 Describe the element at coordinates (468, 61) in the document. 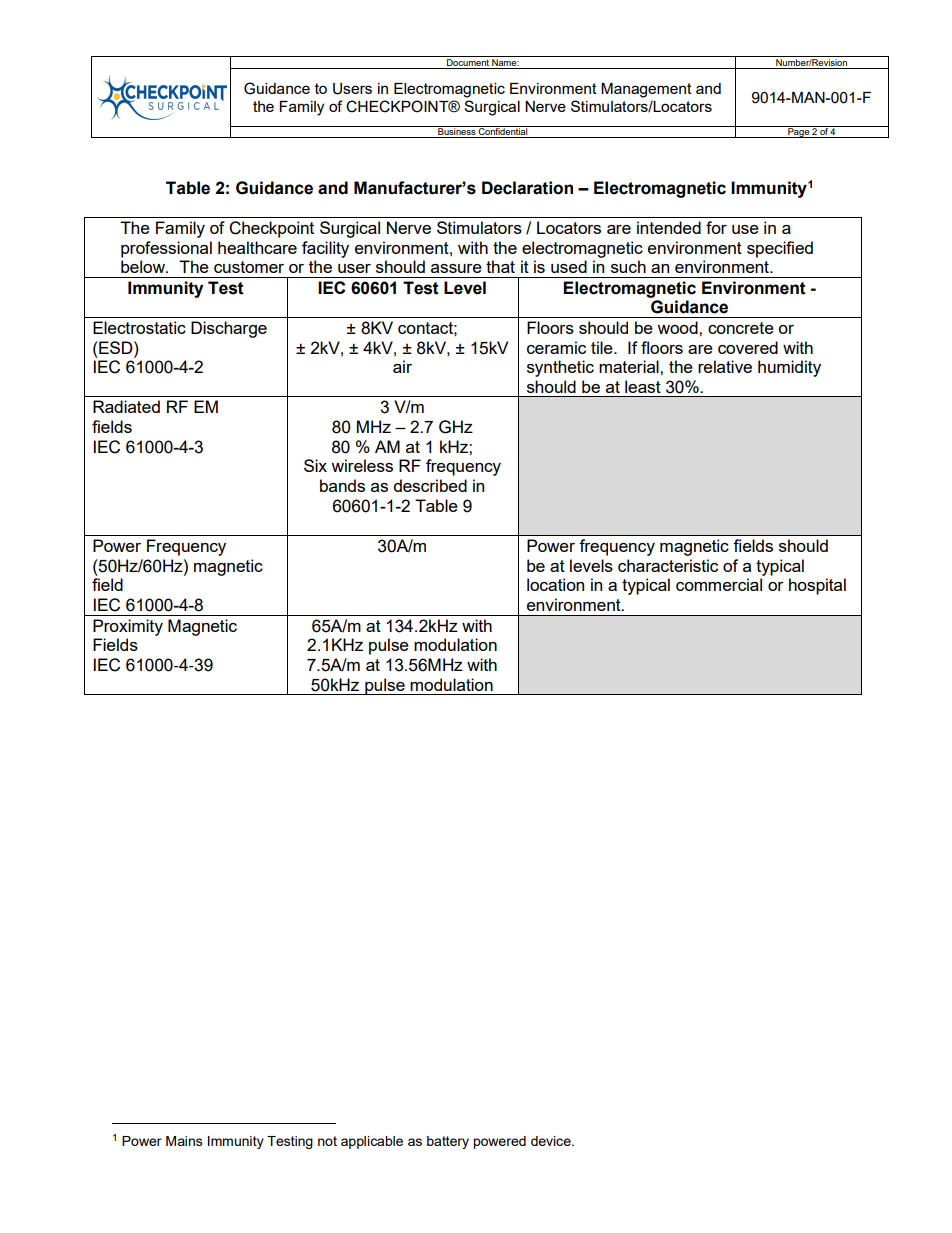

I see `Document` at that location.
